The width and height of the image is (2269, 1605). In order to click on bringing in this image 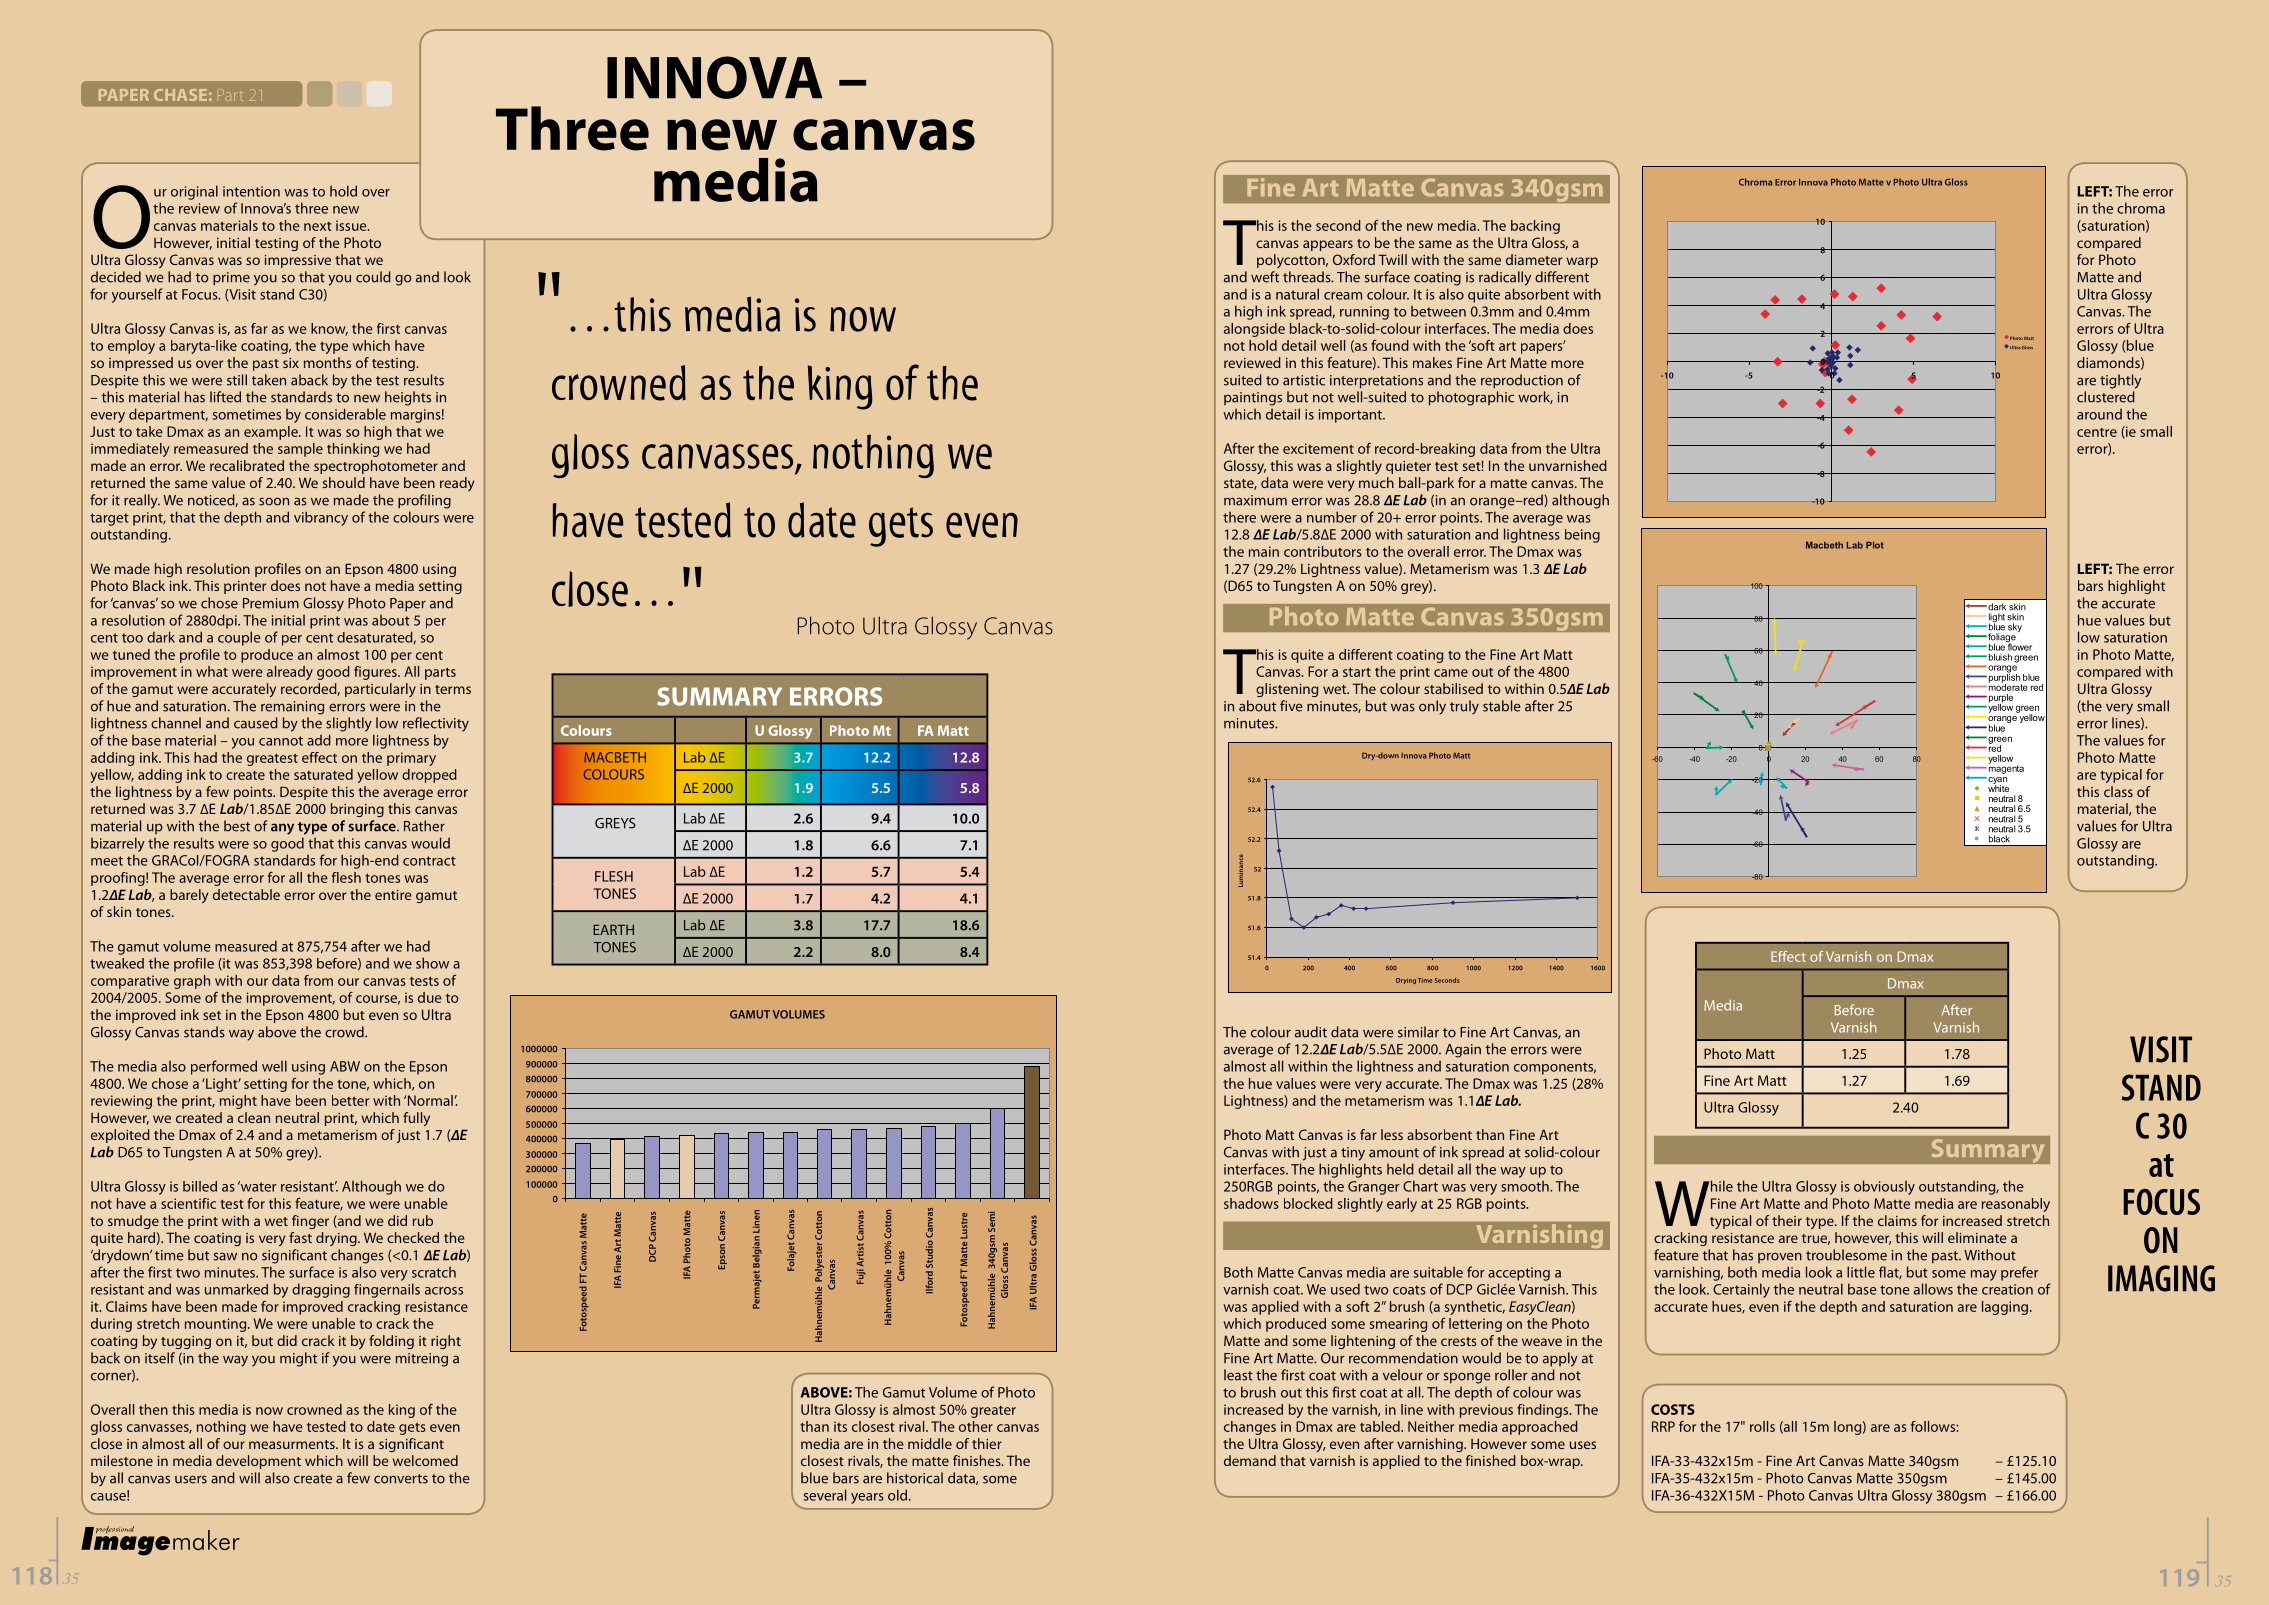, I will do `click(357, 810)`.
